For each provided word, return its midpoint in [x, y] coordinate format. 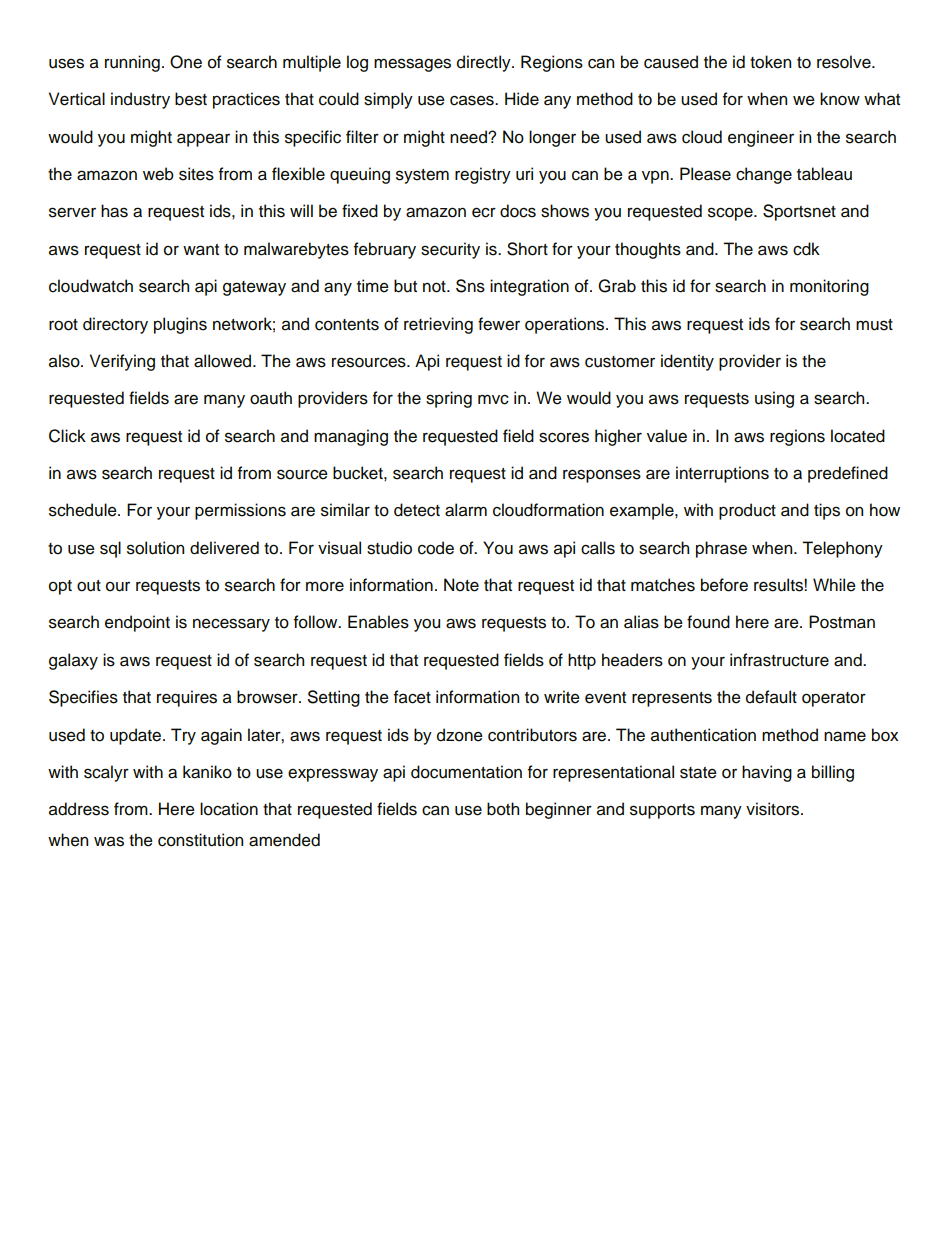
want [201, 250]
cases [473, 100]
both [503, 809]
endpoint [137, 623]
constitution [200, 840]
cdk [806, 249]
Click [67, 436]
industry [140, 100]
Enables [378, 622]
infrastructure [779, 660]
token [770, 62]
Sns [470, 286]
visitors [774, 809]
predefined [848, 474]
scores [564, 437]
